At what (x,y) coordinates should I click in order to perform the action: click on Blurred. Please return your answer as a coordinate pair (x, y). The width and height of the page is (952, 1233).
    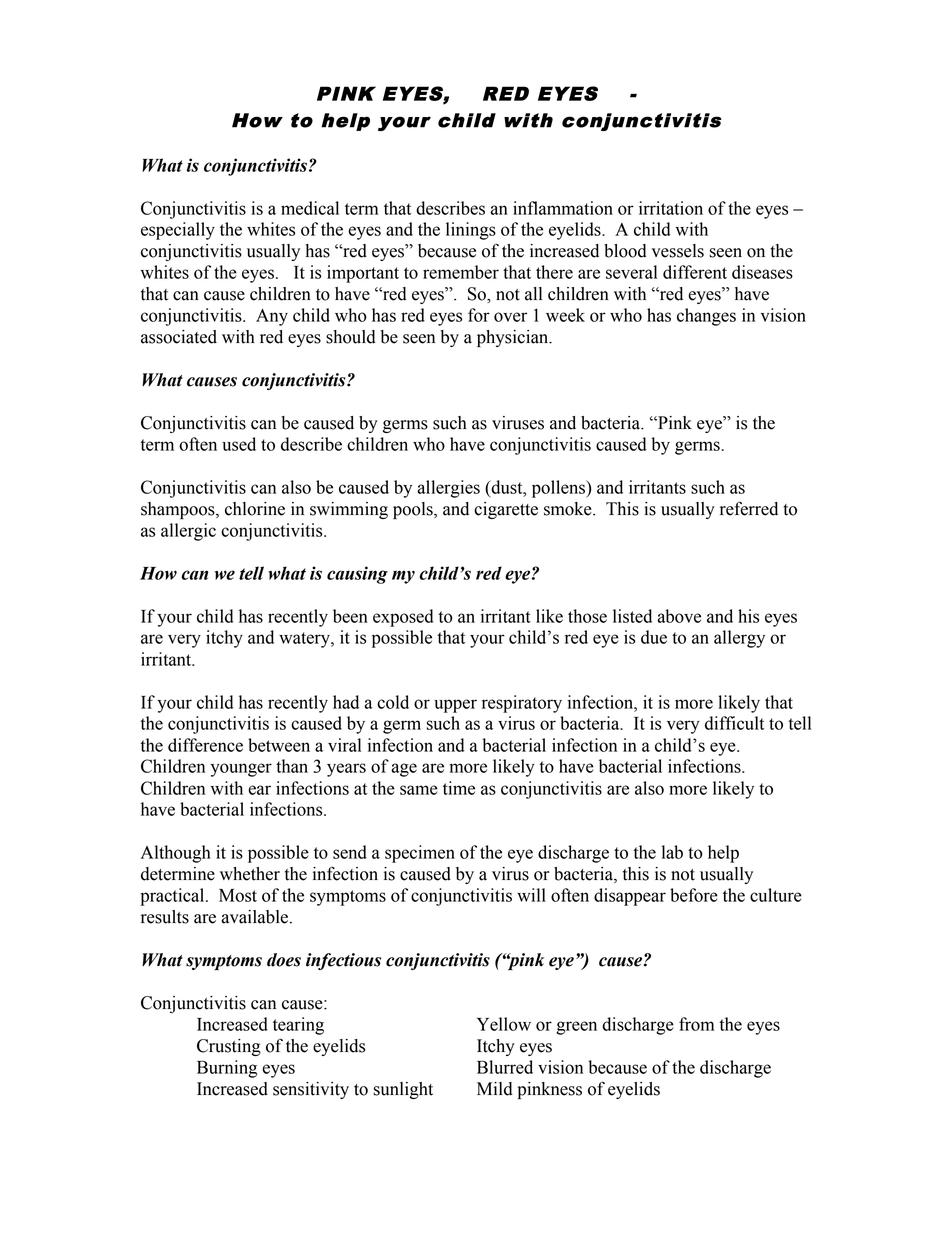
    Looking at the image, I should click on (505, 1067).
